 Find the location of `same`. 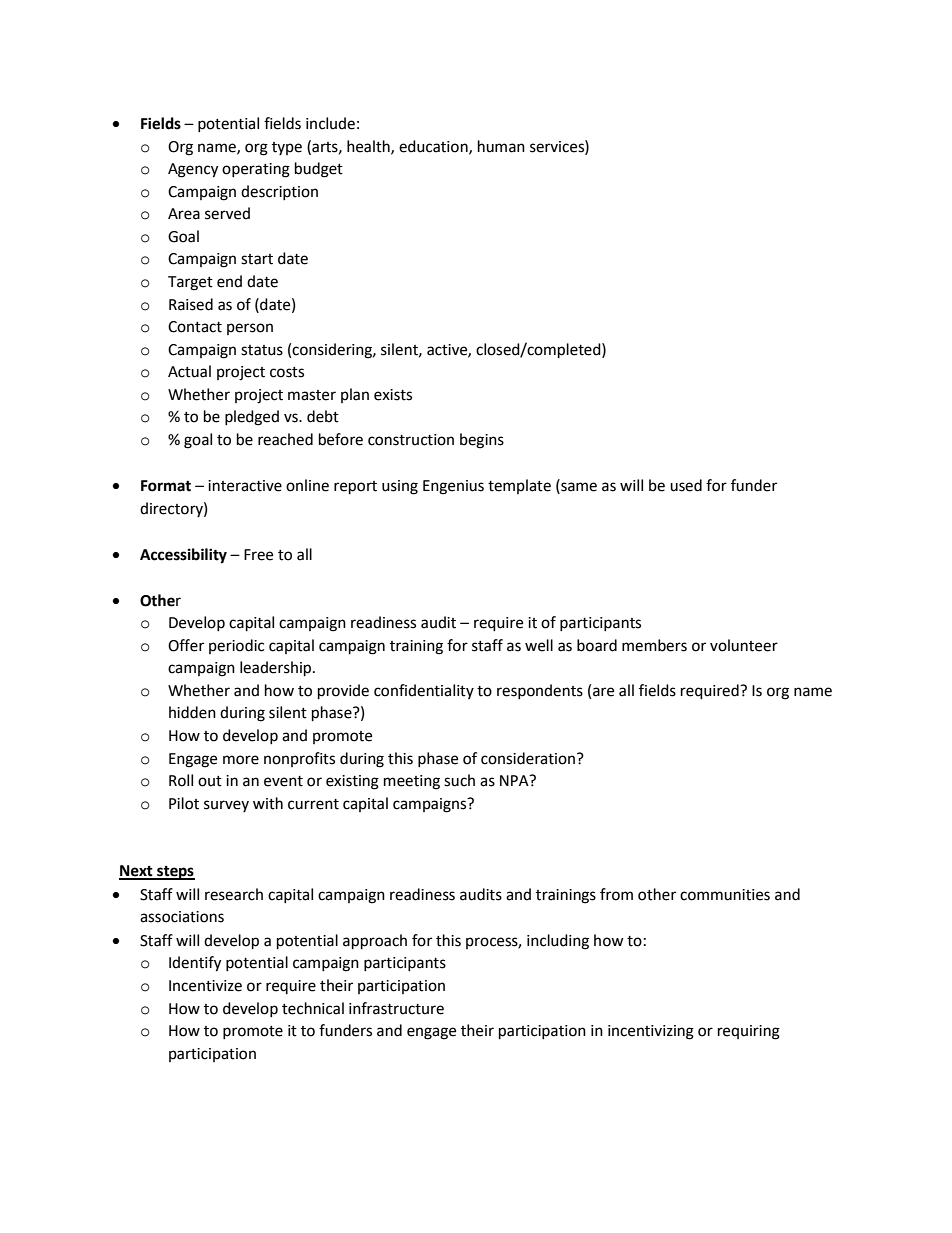

same is located at coordinates (578, 487).
